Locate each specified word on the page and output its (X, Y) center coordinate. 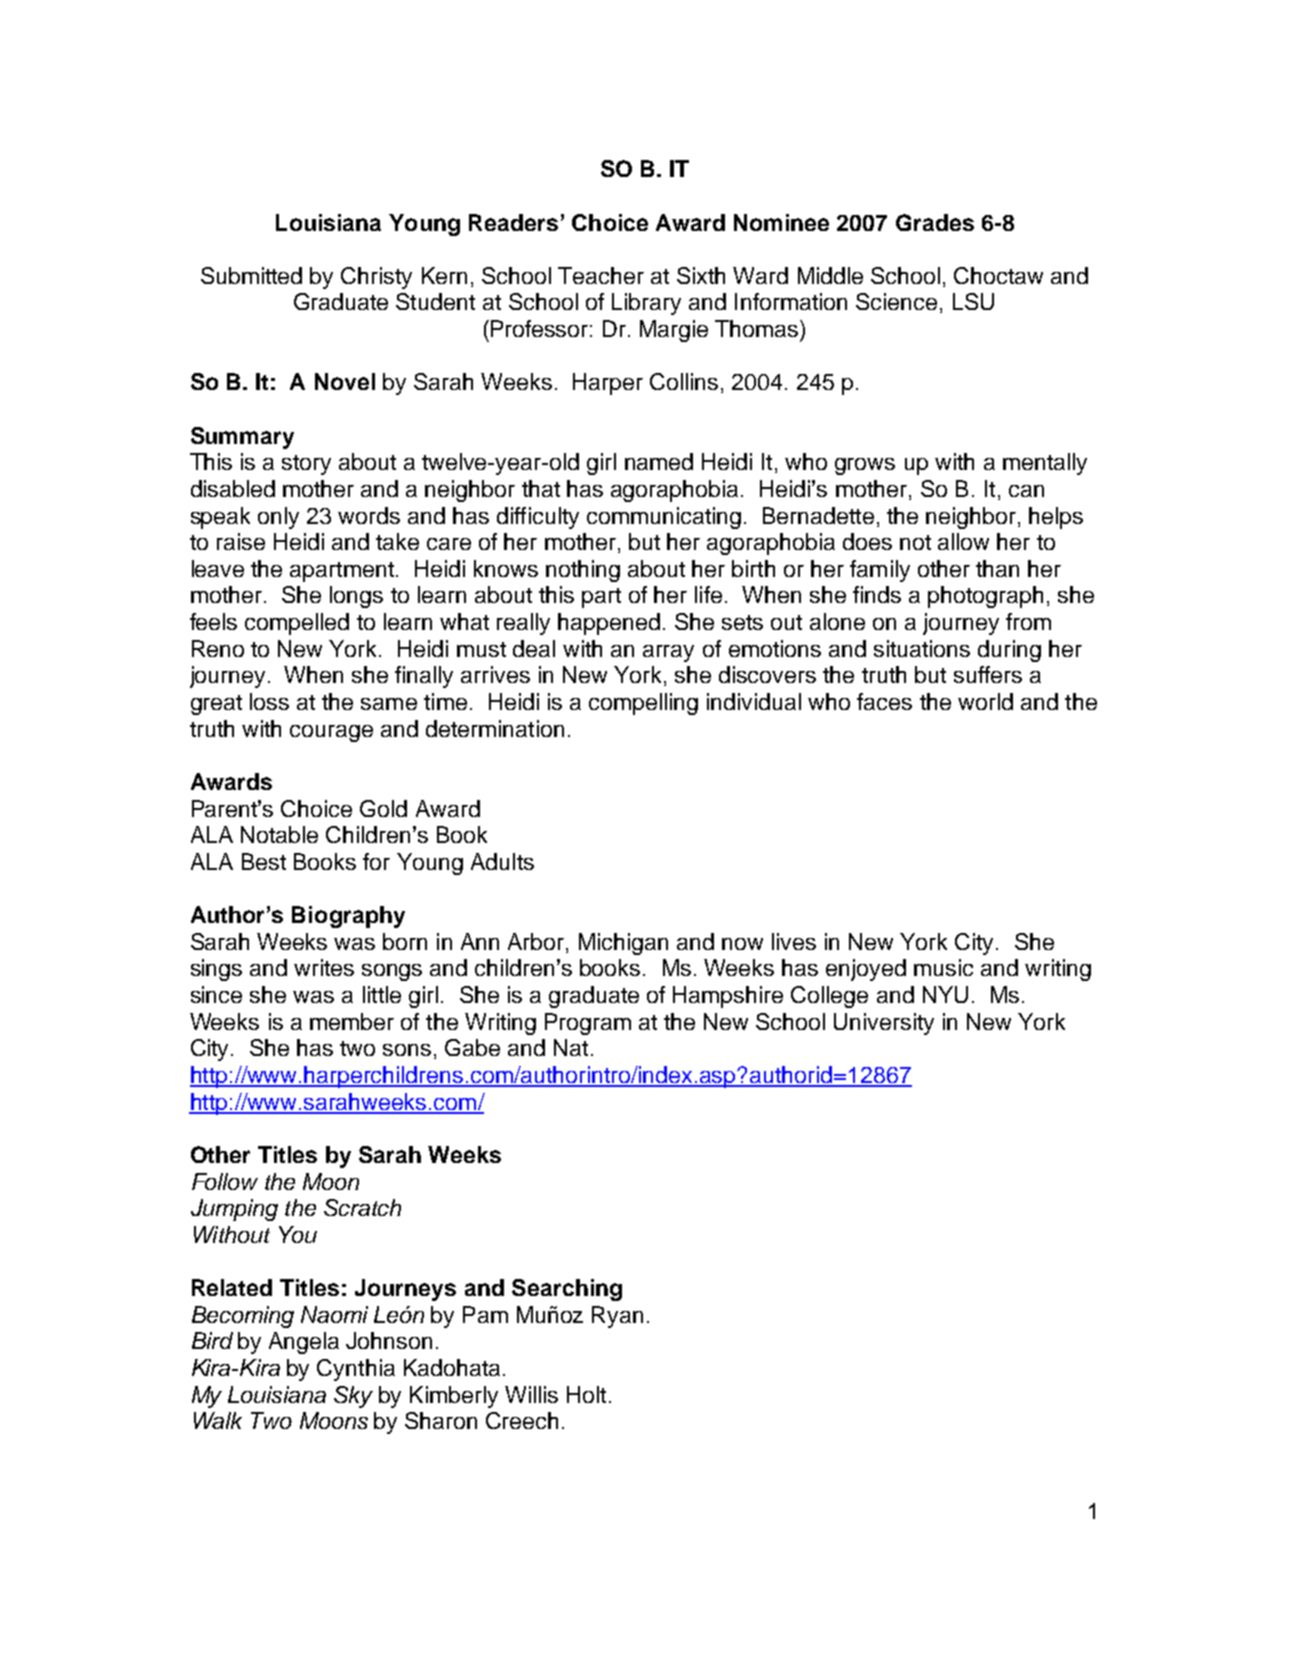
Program (588, 1024)
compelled (297, 624)
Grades (935, 222)
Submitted (251, 275)
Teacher (601, 275)
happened (609, 624)
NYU (945, 994)
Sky (353, 1397)
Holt (586, 1394)
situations (922, 648)
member (352, 1021)
